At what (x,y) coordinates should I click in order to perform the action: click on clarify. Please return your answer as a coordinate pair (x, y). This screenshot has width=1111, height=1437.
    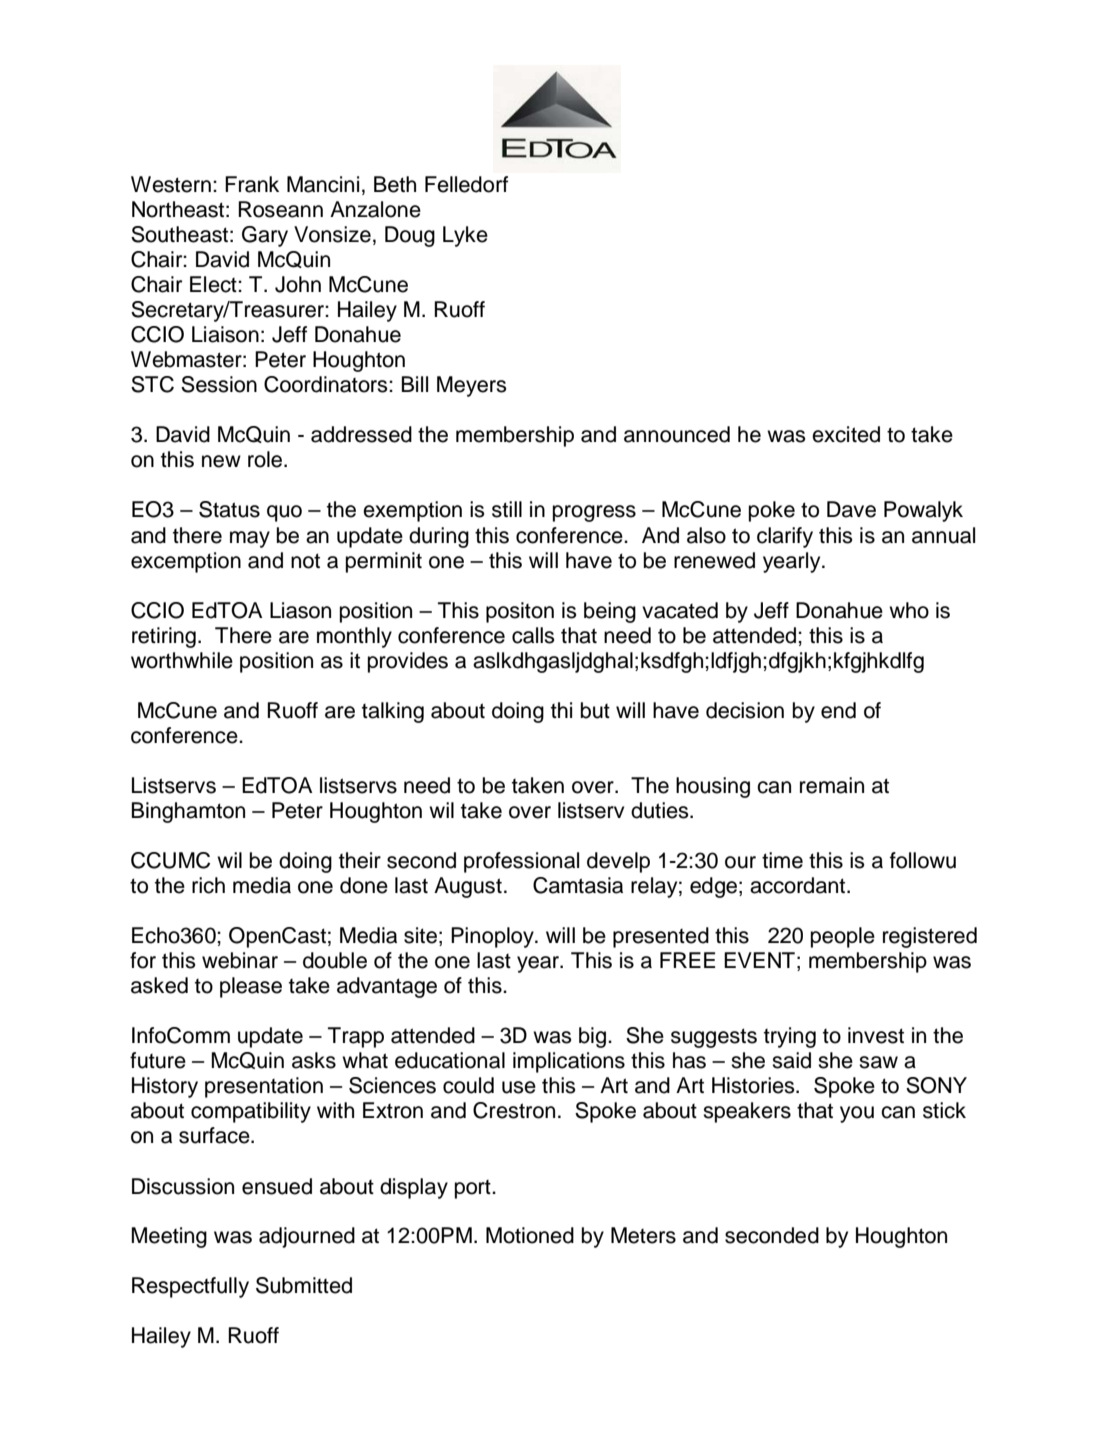
    Looking at the image, I should click on (785, 537).
